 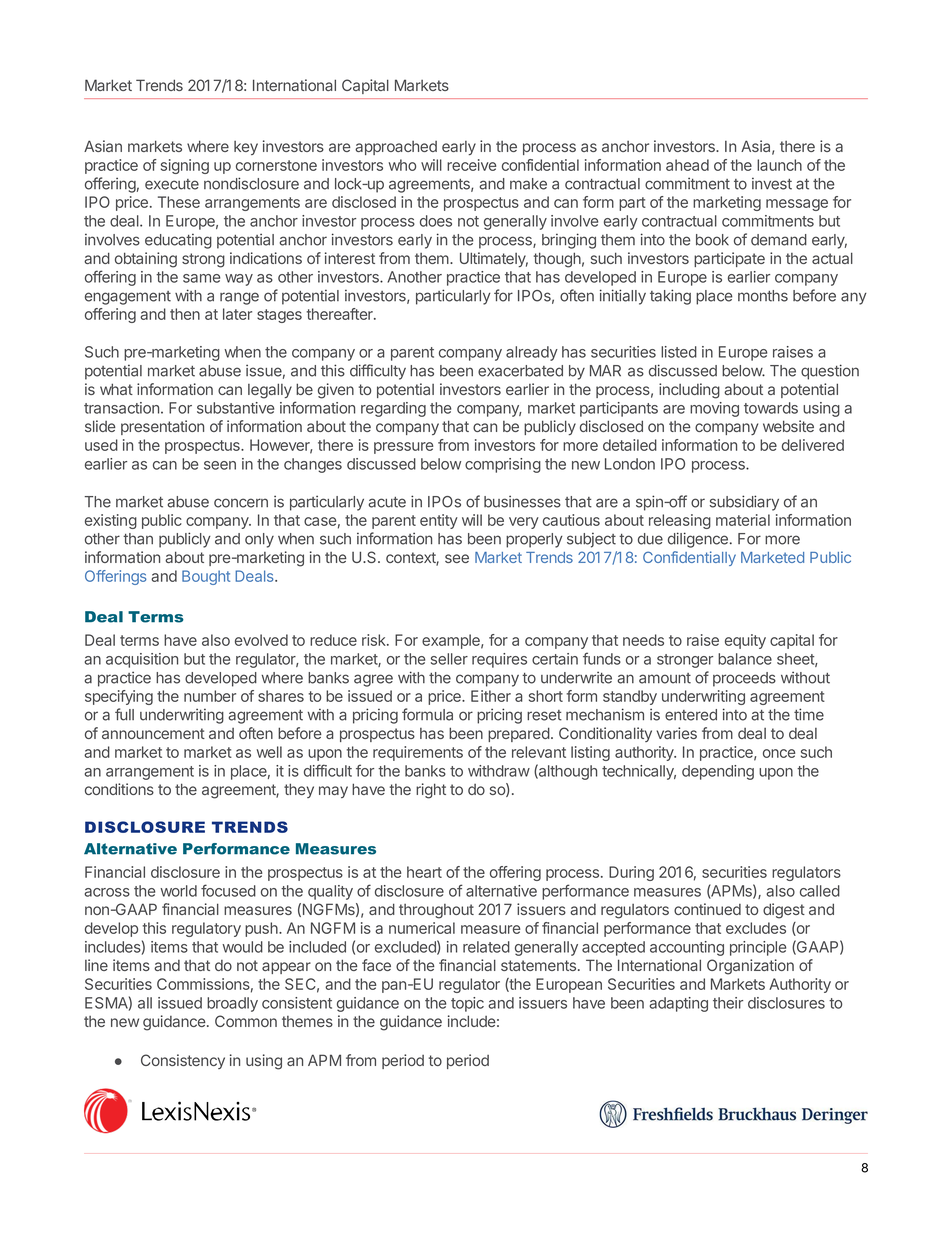 I want to click on launch, so click(x=779, y=165).
